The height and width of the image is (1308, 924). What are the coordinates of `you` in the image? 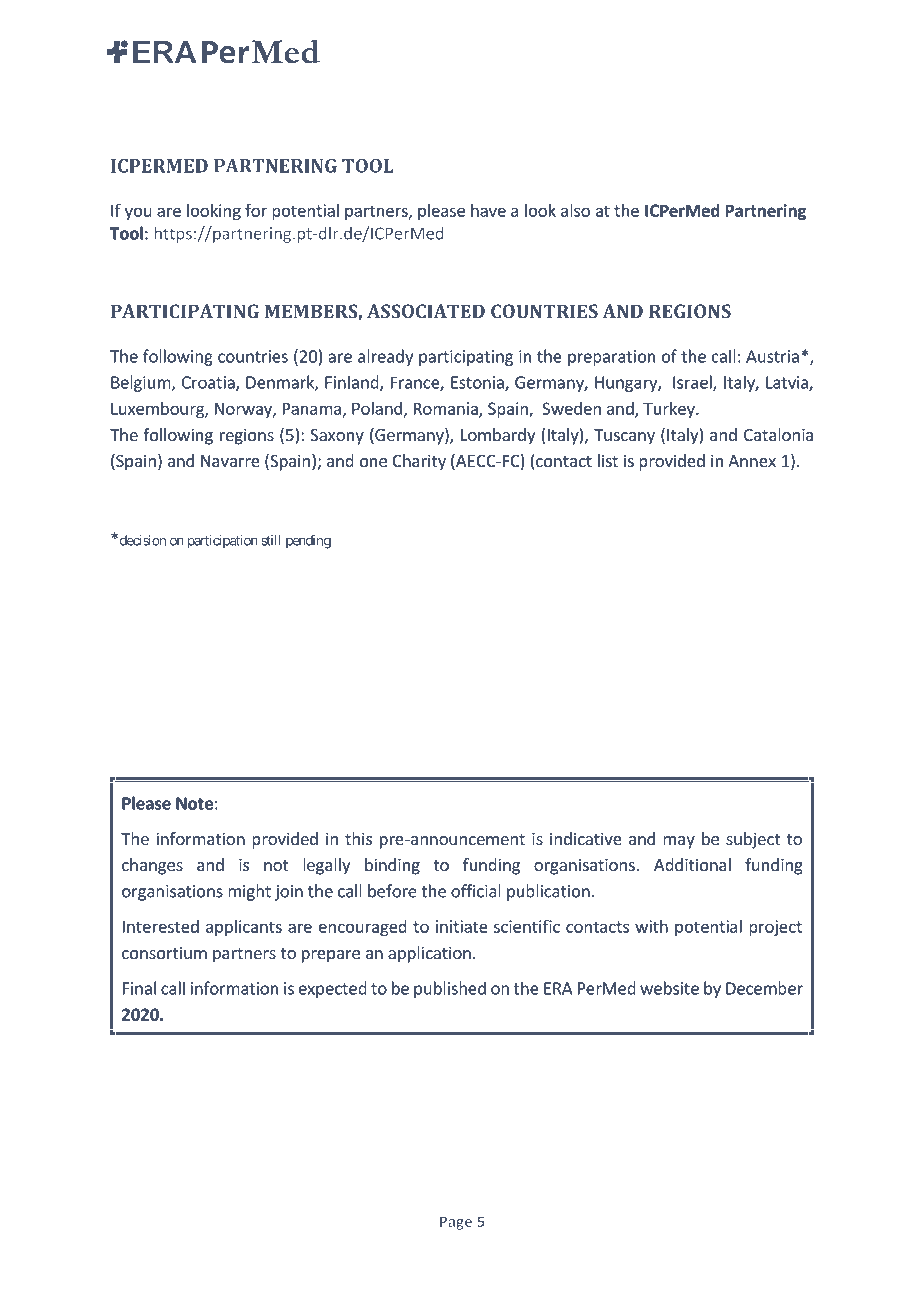 It's located at (138, 214).
